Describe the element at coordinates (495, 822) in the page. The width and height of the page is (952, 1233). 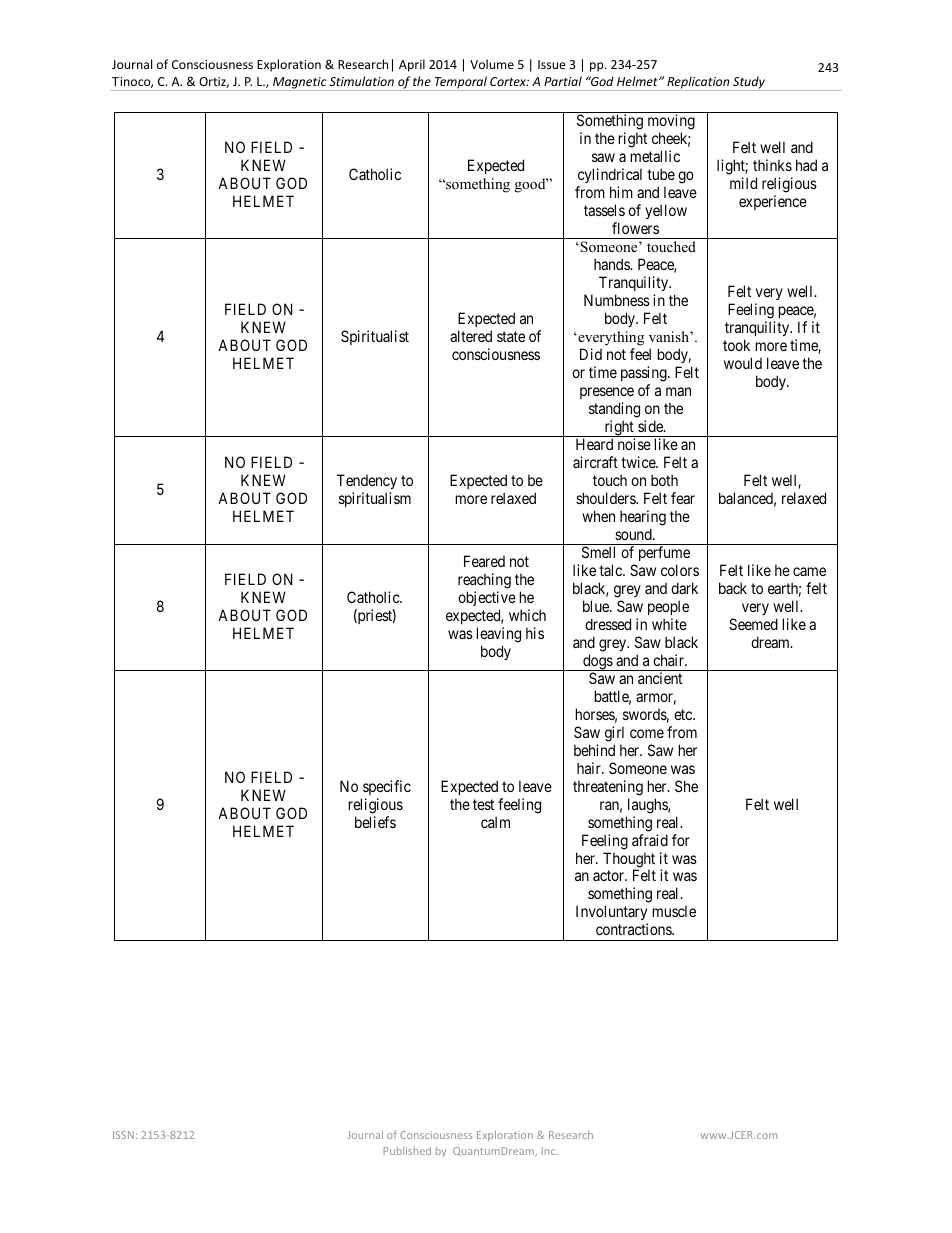
I see `calm` at that location.
